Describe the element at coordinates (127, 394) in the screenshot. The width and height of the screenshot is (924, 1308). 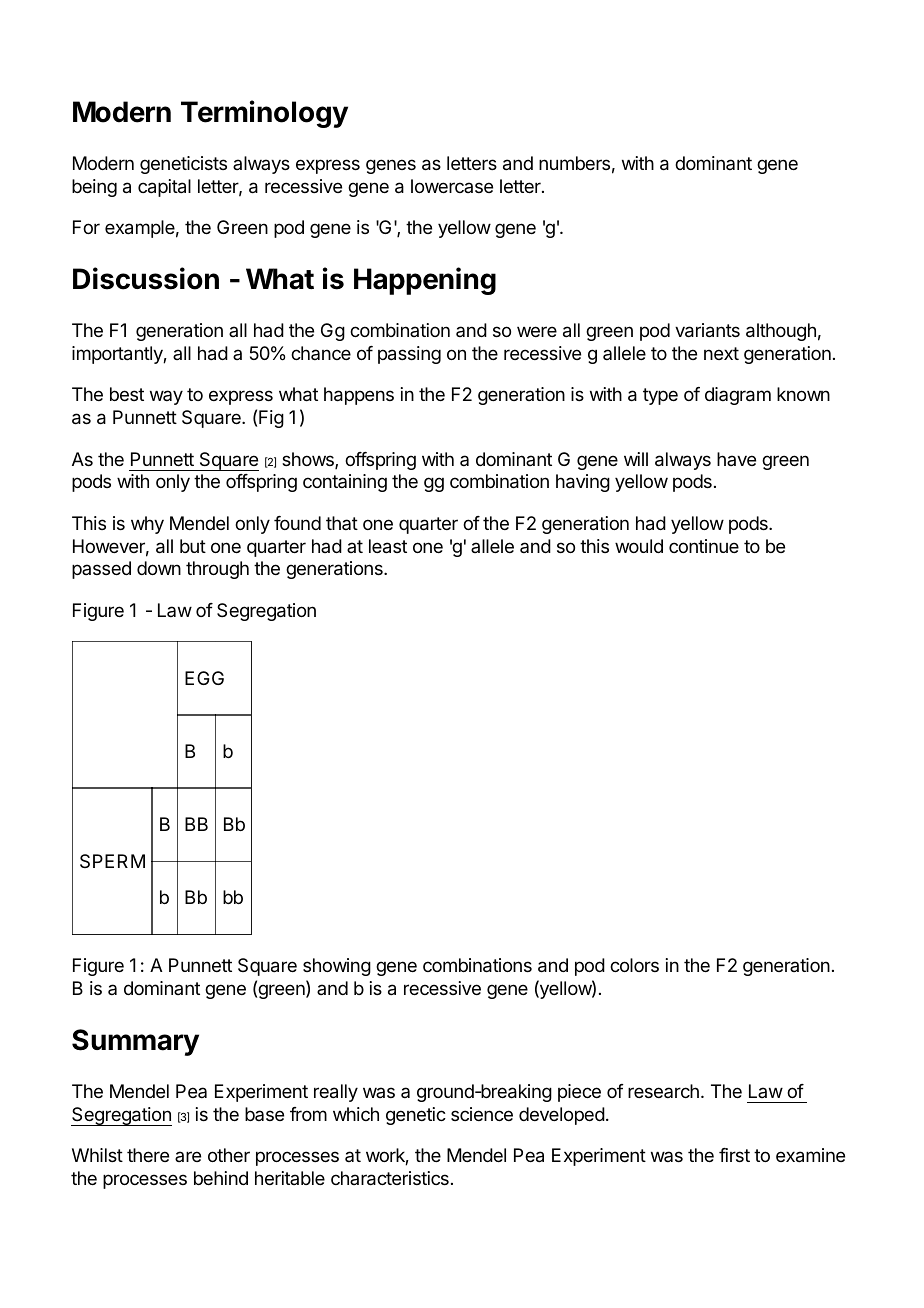
I see `best` at that location.
